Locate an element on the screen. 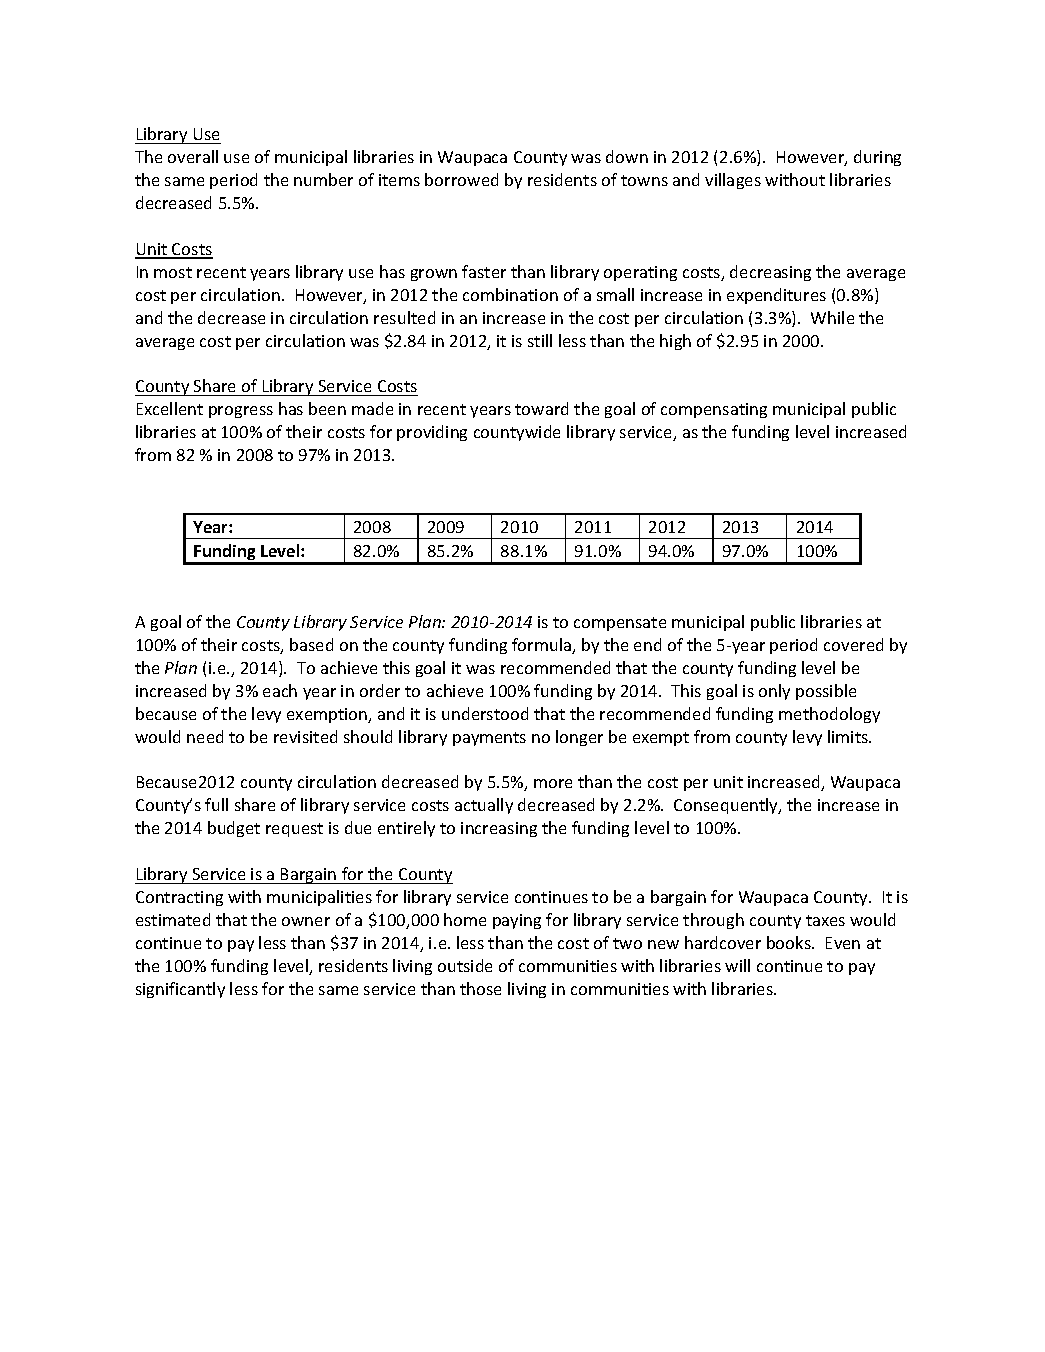 This screenshot has height=1352, width=1045. covered is located at coordinates (853, 644).
